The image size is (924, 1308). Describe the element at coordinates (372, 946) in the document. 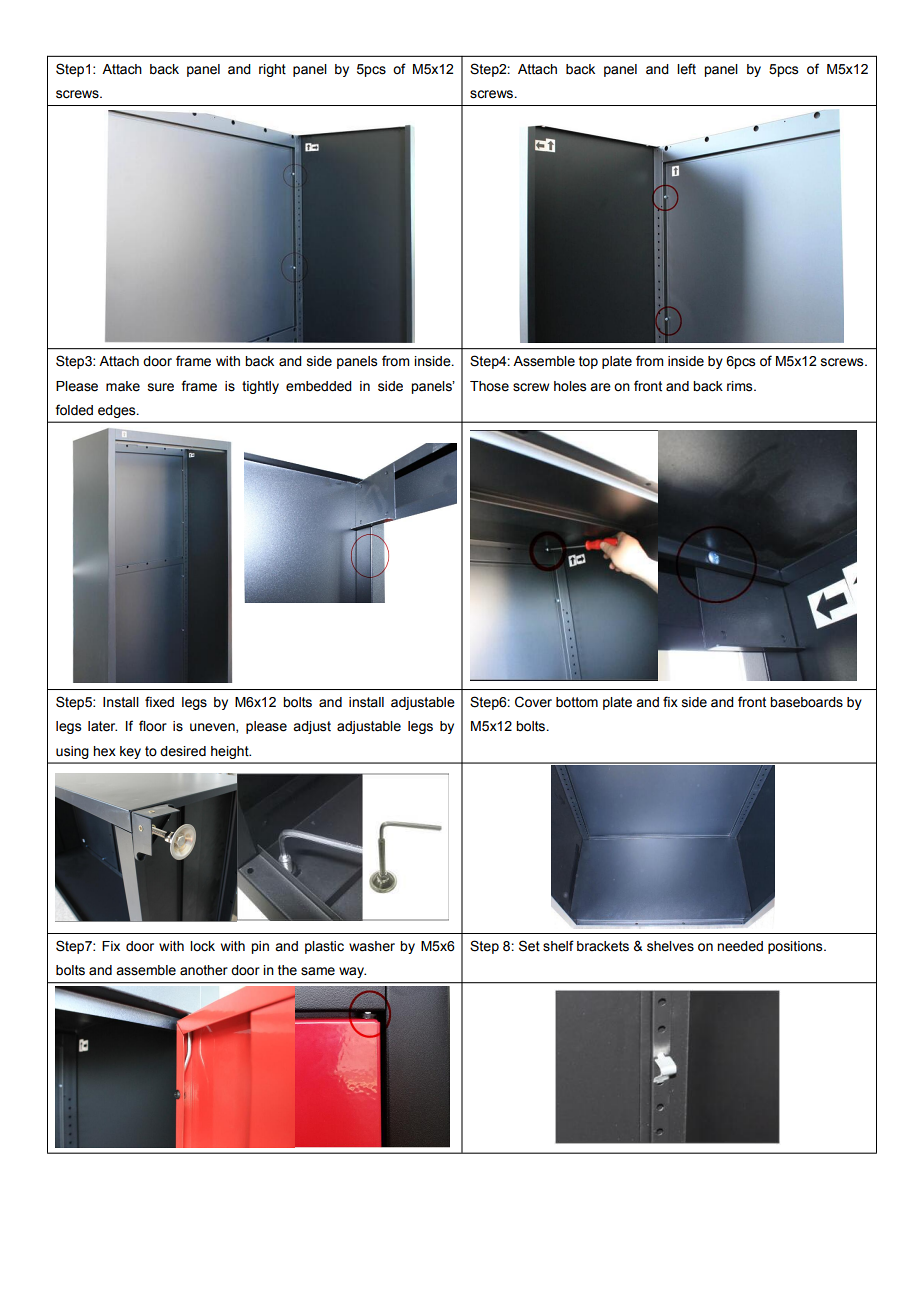

I see `washer` at that location.
